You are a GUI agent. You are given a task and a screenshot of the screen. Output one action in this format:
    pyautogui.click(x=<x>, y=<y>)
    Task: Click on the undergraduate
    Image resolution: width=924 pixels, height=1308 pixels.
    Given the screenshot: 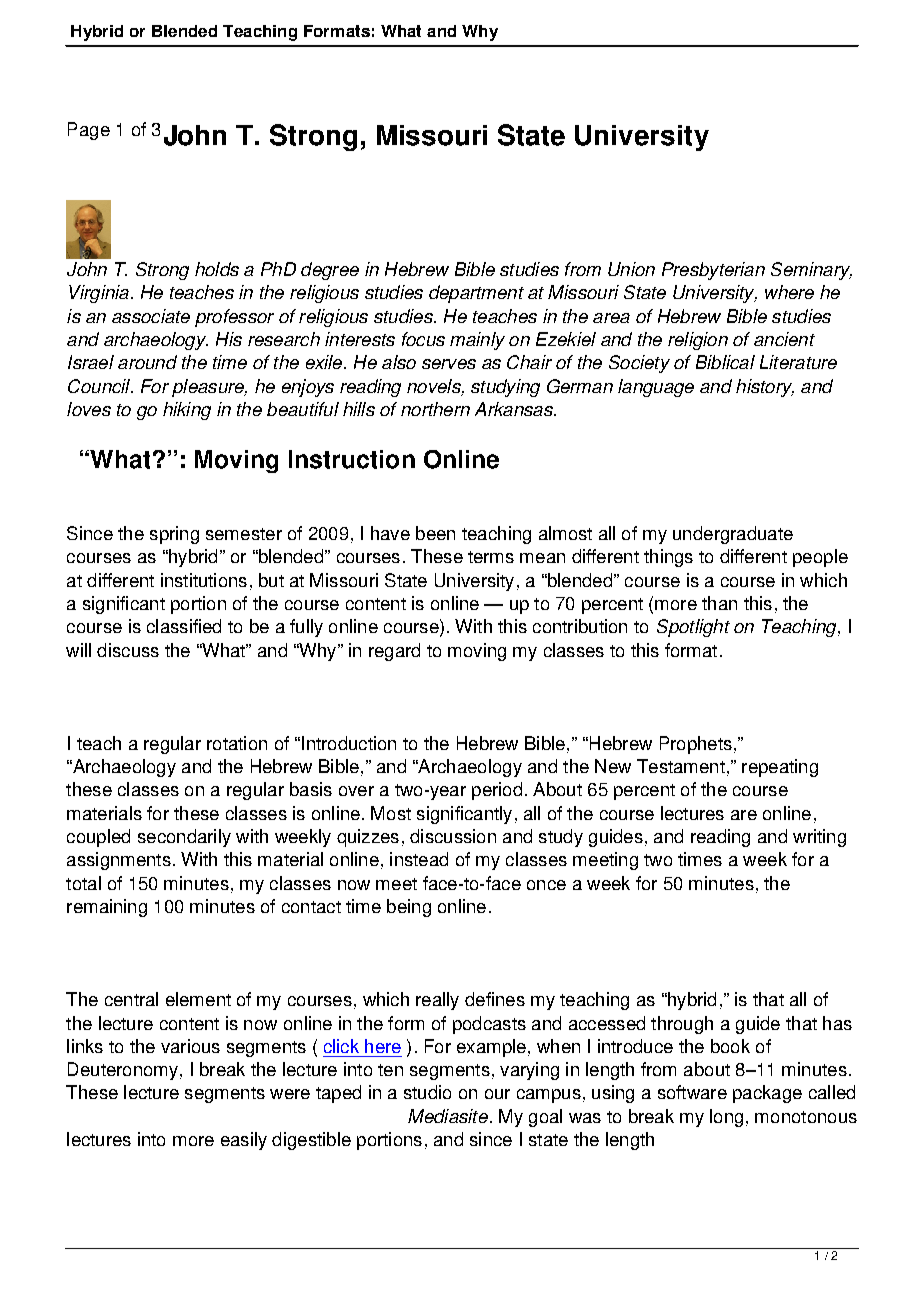 What is the action you would take?
    pyautogui.click(x=733, y=535)
